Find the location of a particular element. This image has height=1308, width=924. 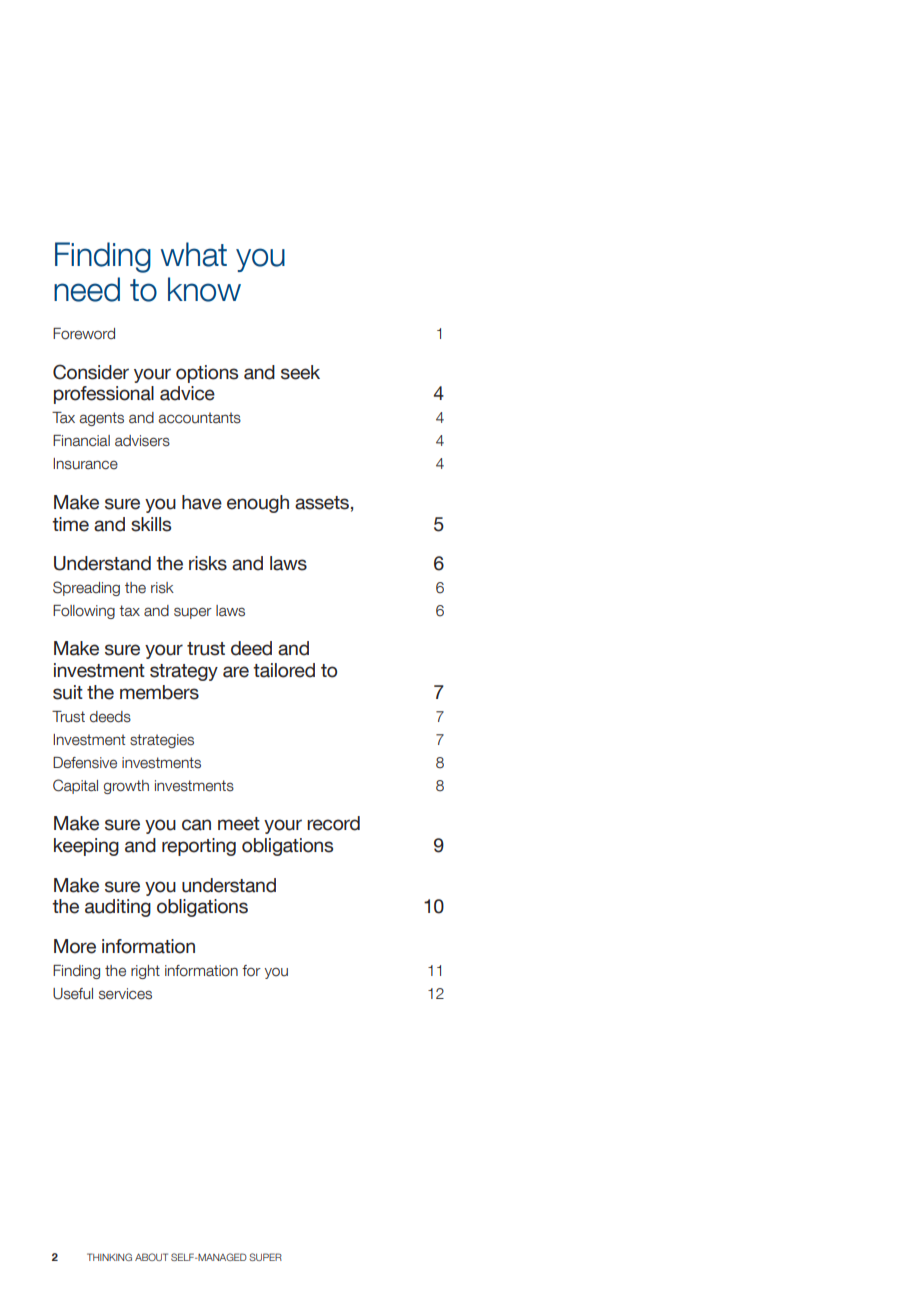

time is located at coordinates (70, 524).
